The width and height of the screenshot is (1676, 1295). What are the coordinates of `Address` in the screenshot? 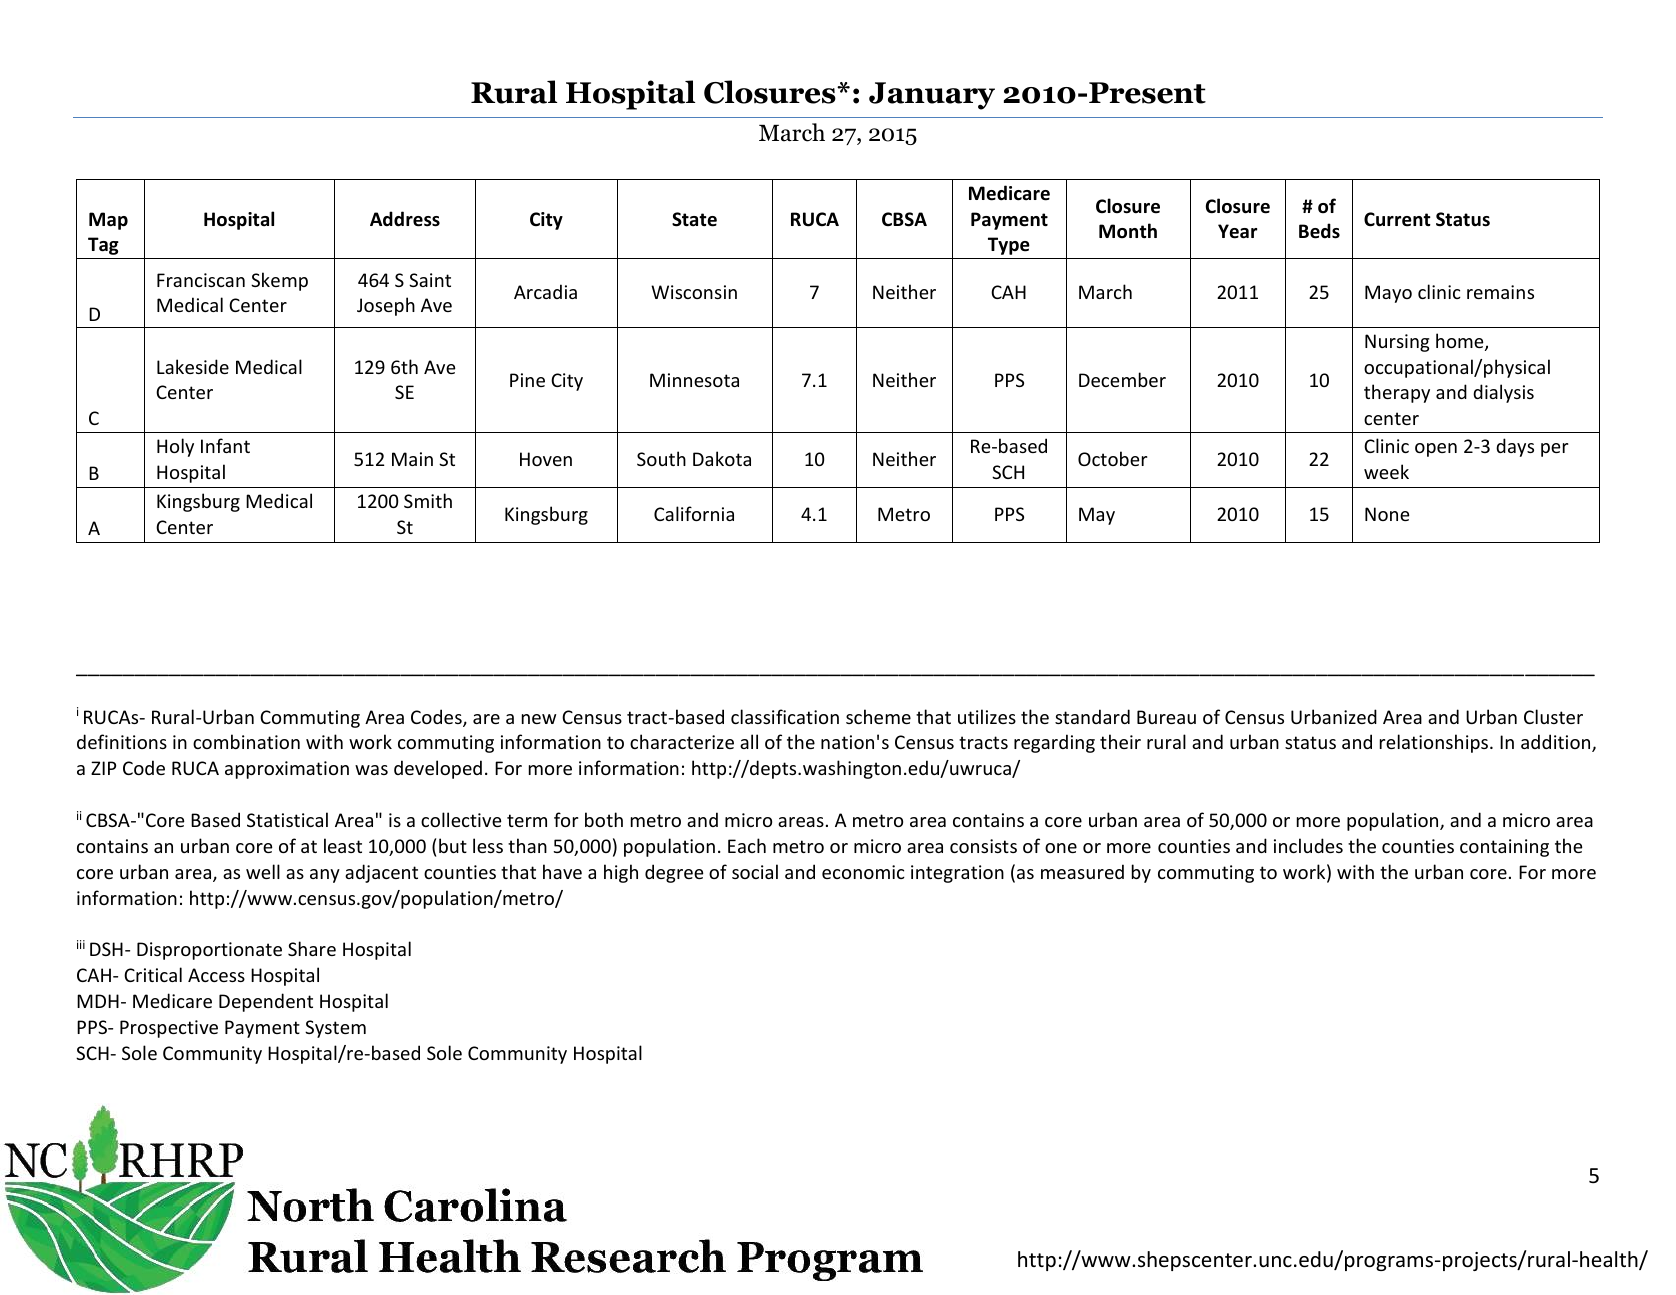 It's located at (405, 219).
